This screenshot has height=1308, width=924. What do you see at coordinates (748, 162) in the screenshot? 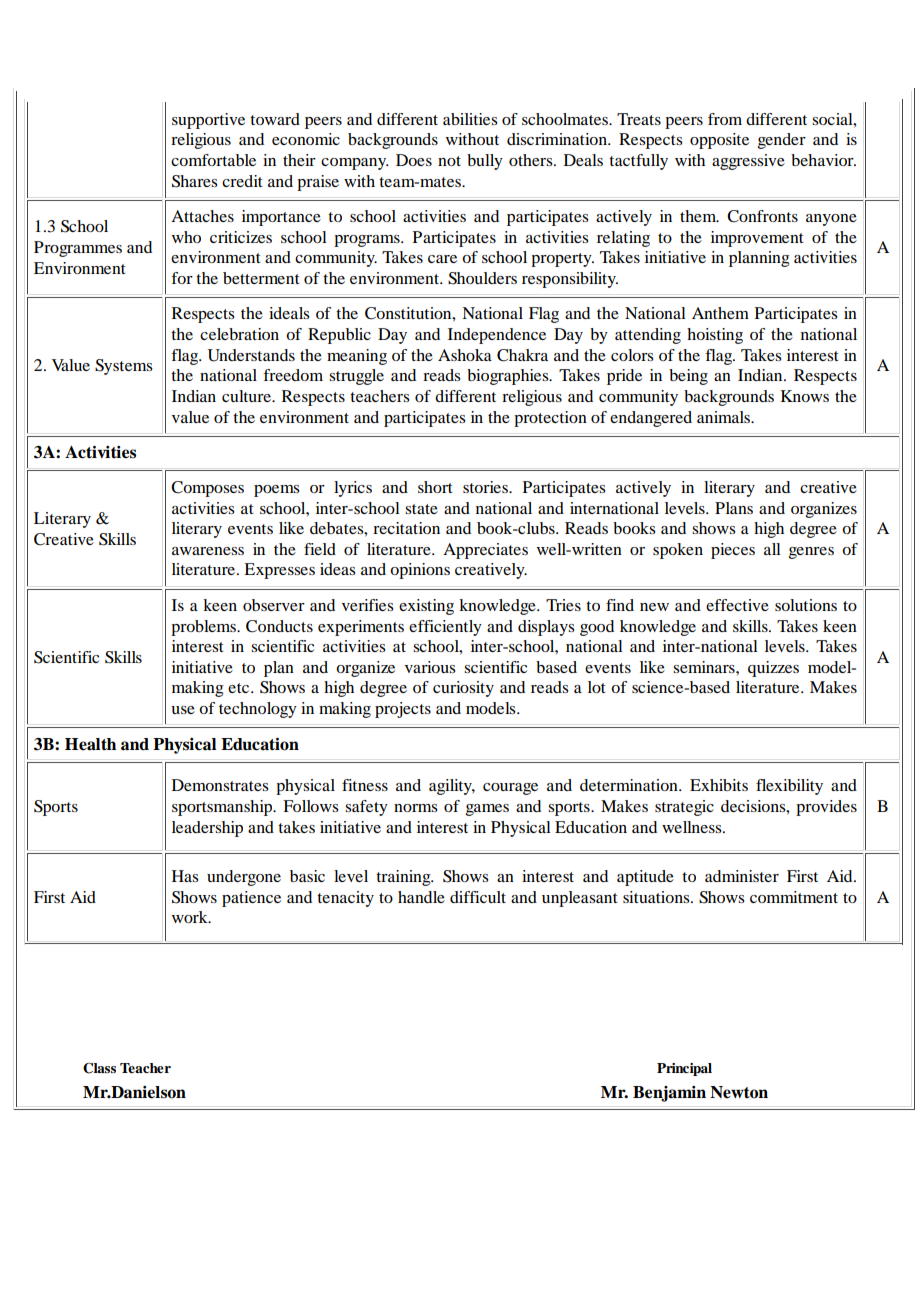
I see `aggressive` at bounding box center [748, 162].
